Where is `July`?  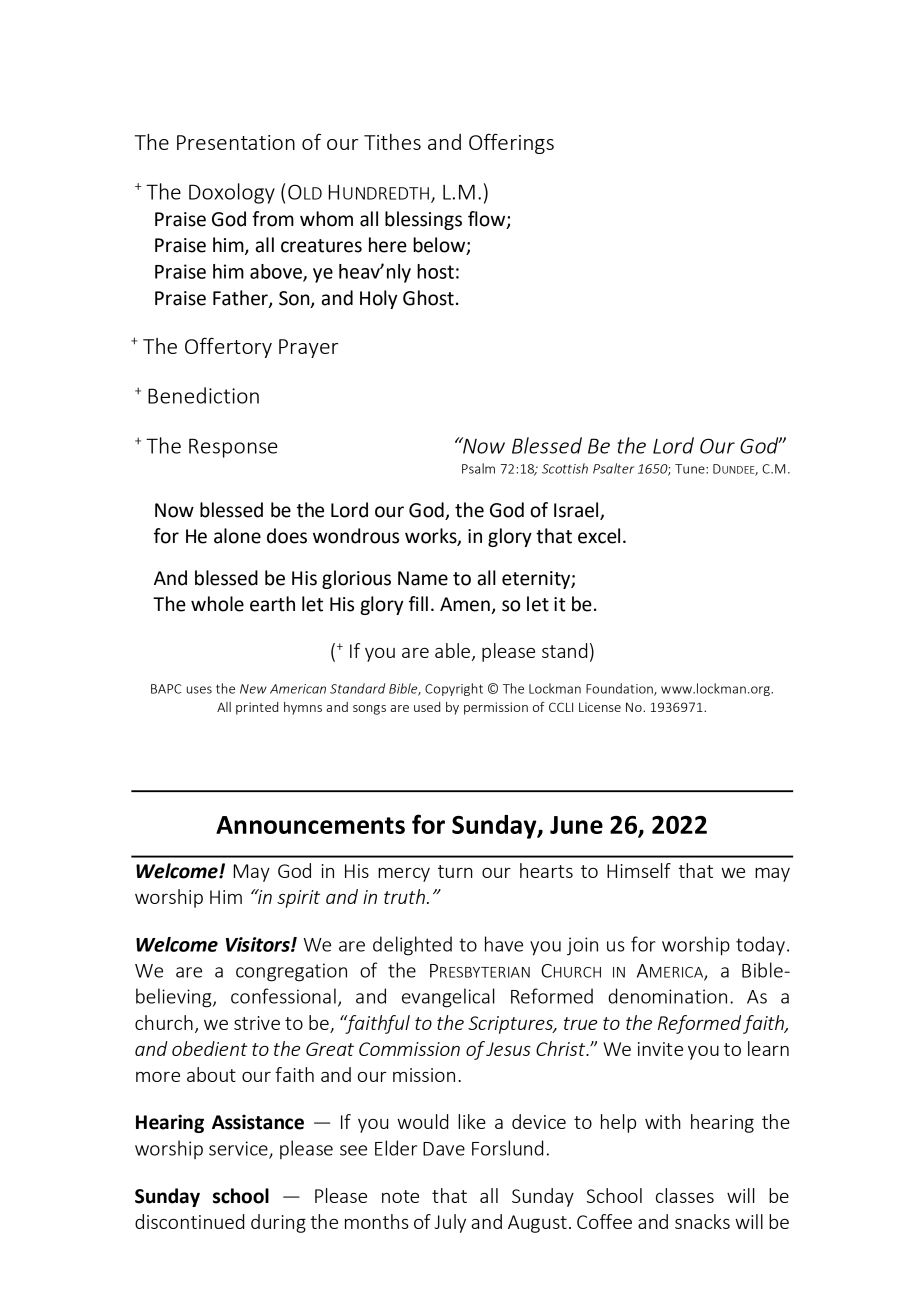 July is located at coordinates (450, 1223).
